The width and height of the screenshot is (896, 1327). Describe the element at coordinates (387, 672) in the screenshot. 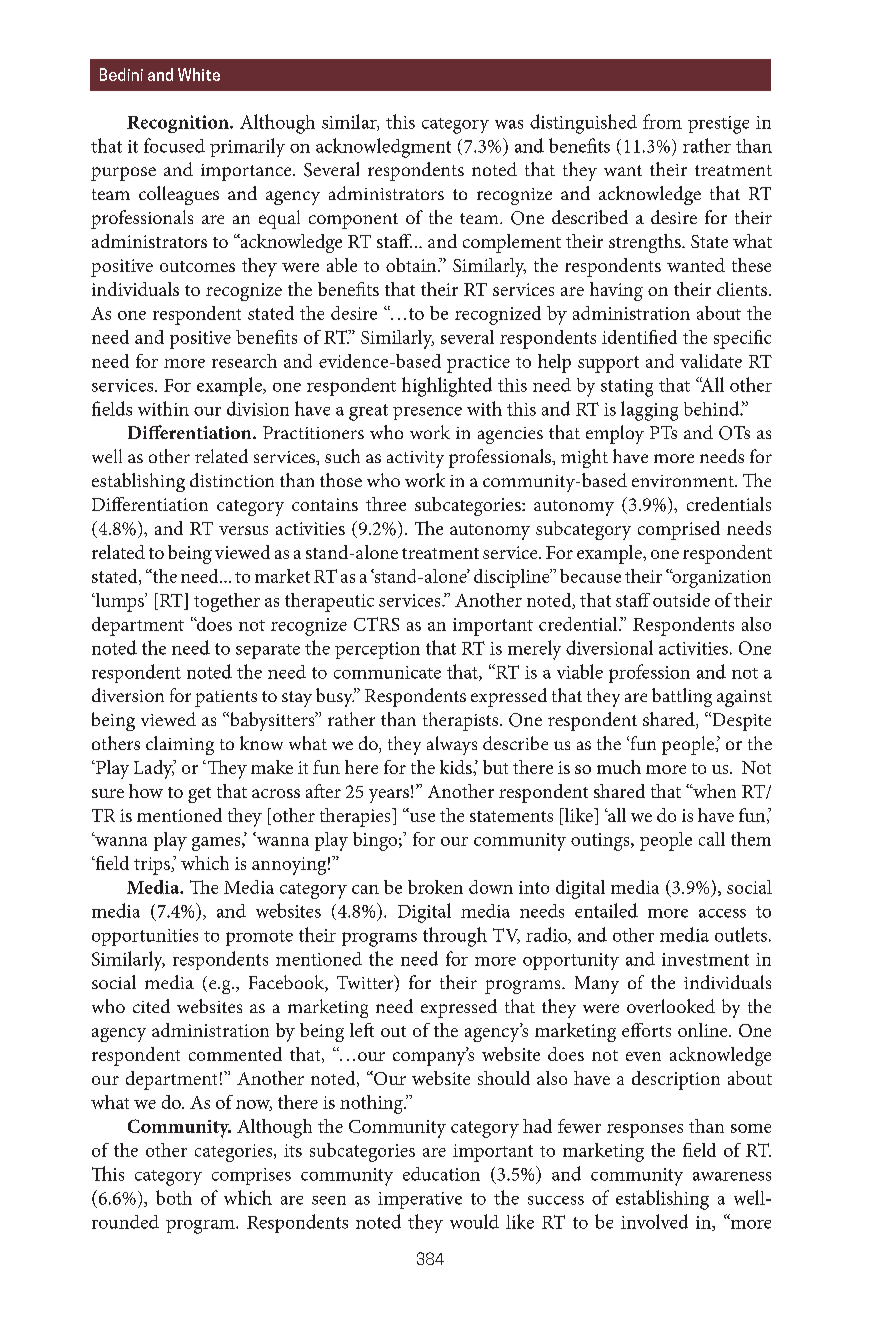

I see `communicate` at that location.
